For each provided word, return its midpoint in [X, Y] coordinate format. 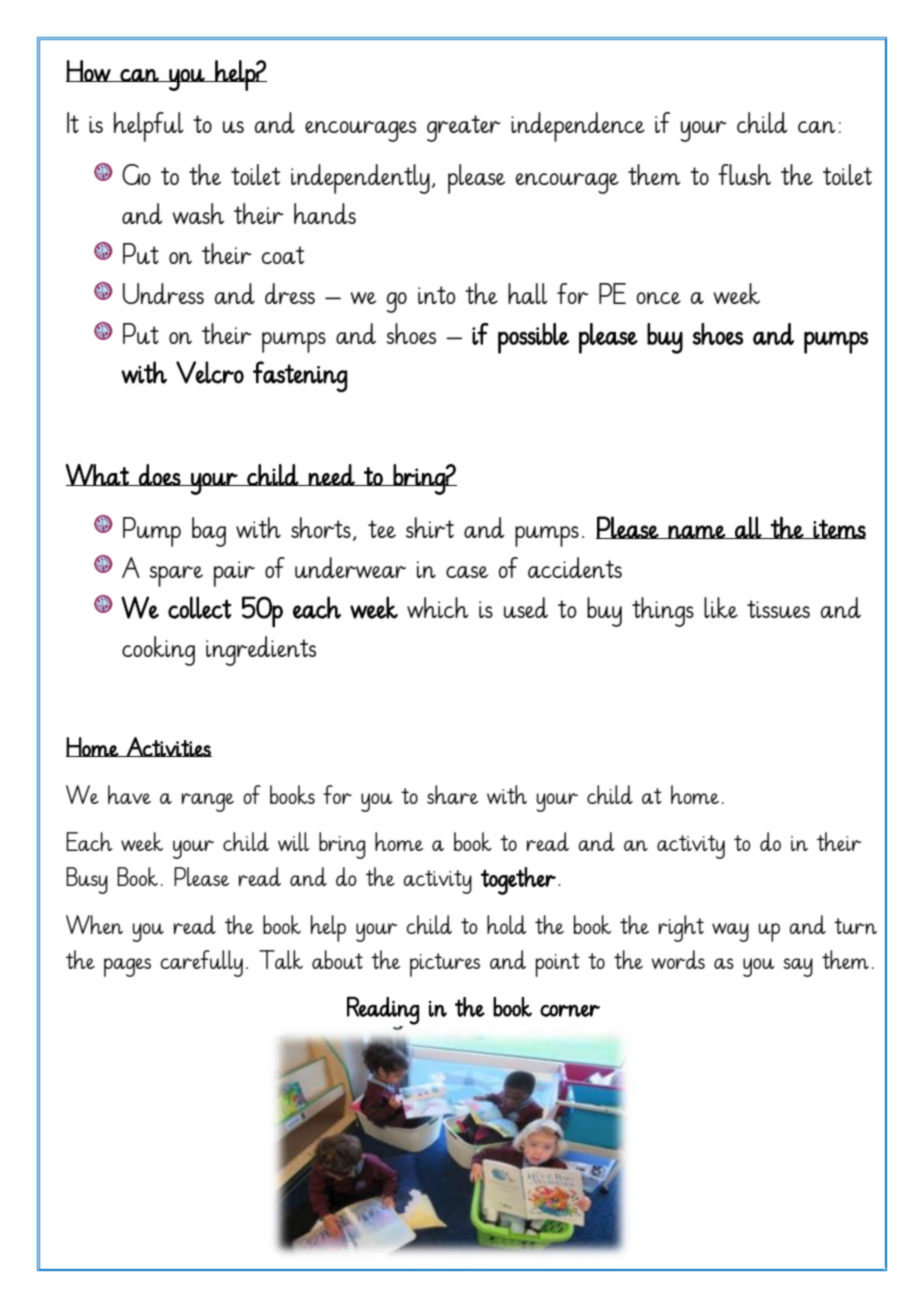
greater [463, 128]
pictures [445, 965]
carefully [201, 963]
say [798, 967]
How [89, 71]
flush [744, 174]
